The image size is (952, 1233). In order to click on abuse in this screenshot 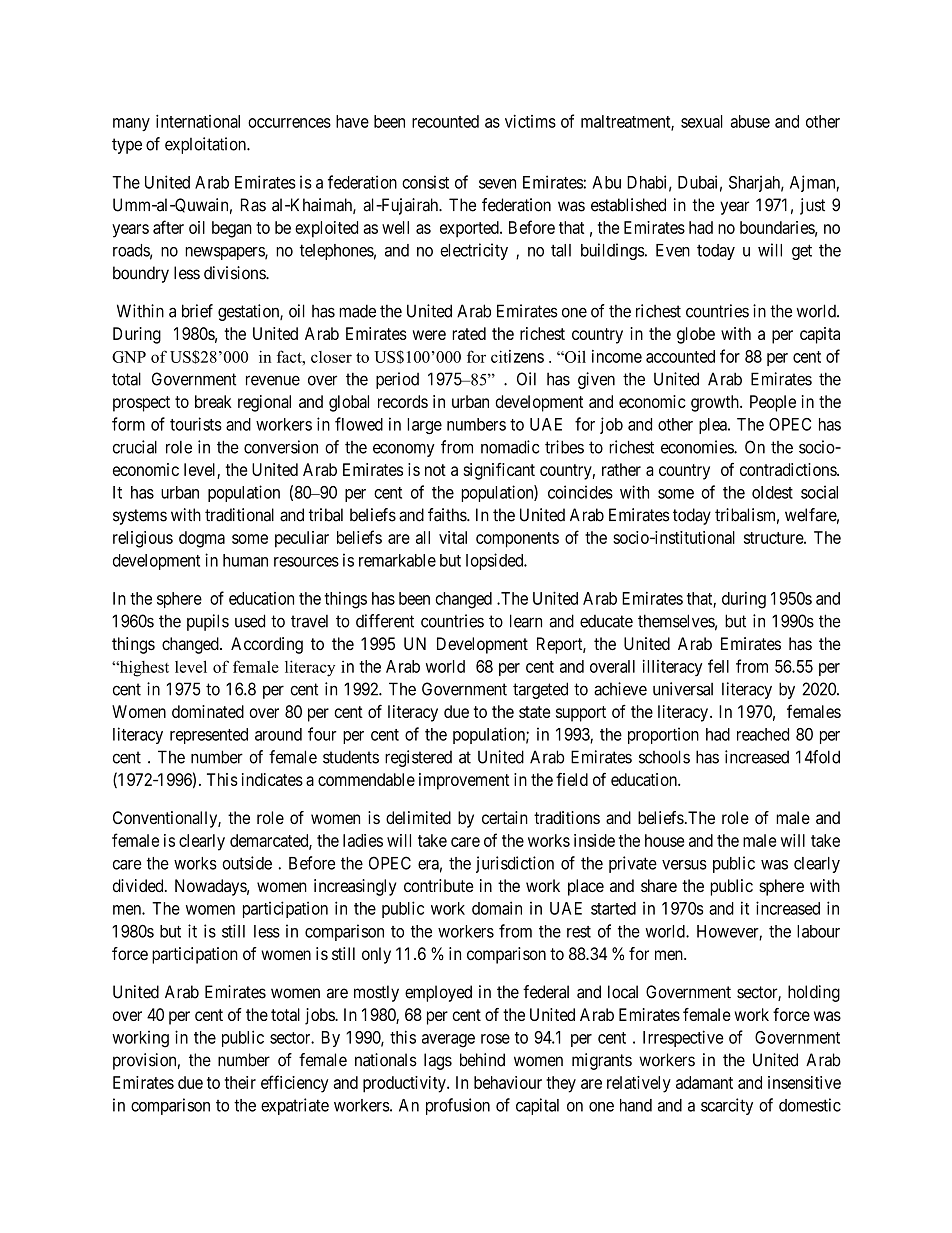, I will do `click(750, 121)`.
